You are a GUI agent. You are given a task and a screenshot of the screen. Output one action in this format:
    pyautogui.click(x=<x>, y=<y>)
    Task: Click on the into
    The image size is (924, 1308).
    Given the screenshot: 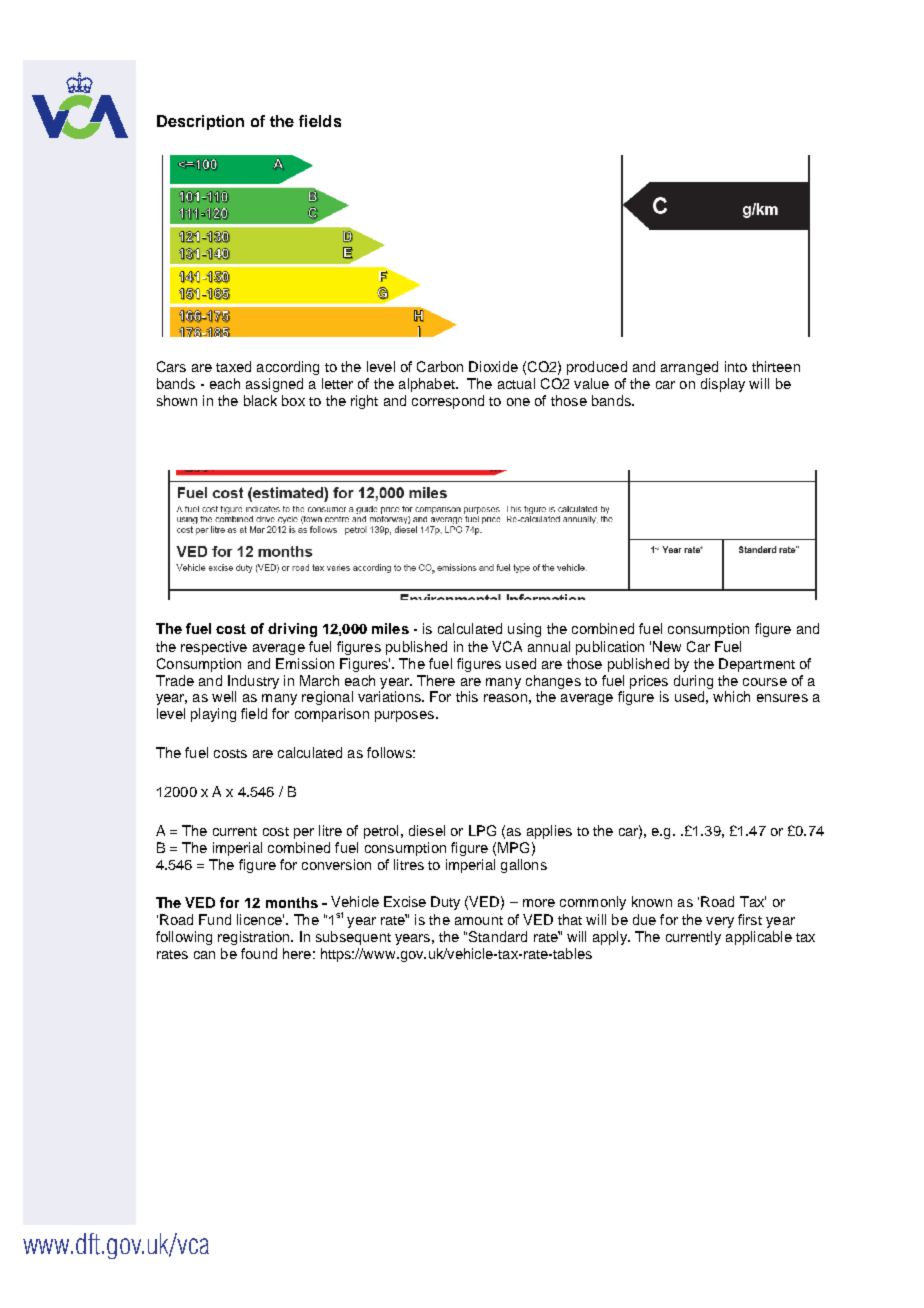 What is the action you would take?
    pyautogui.click(x=736, y=366)
